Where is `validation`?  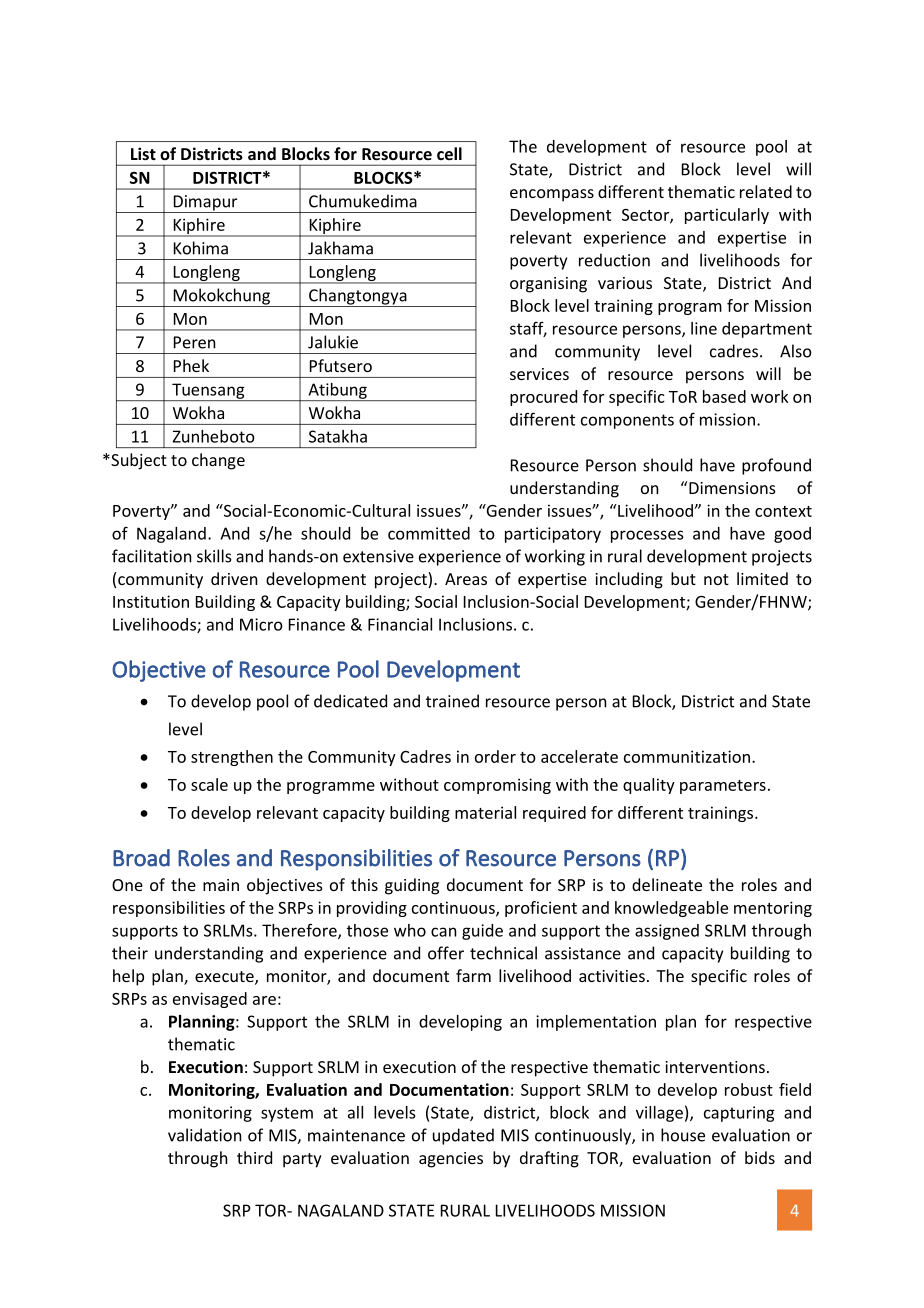 validation is located at coordinates (205, 1135).
